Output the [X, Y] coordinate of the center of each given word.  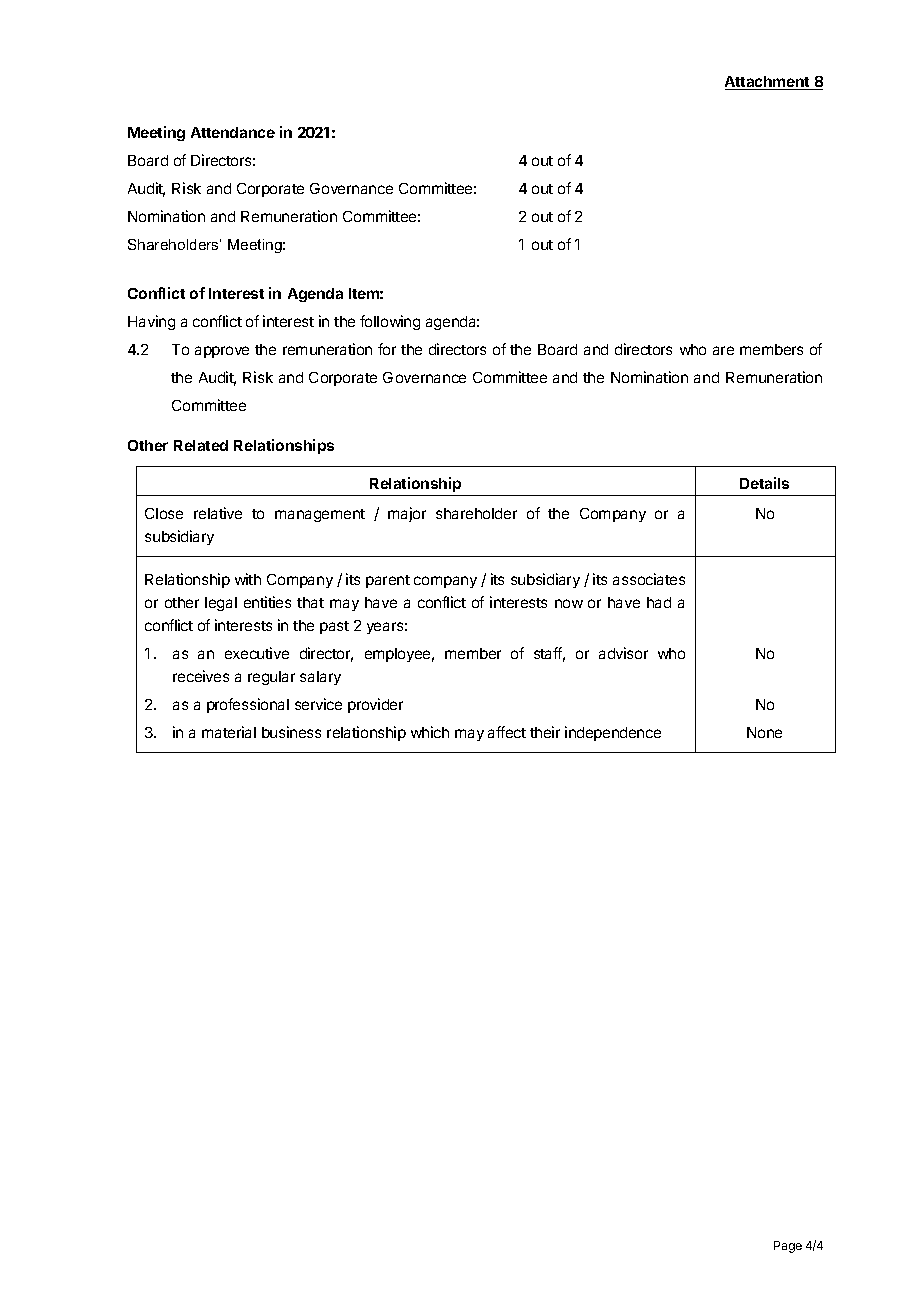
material [229, 732]
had [659, 602]
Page [788, 1247]
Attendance [233, 132]
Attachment [768, 83]
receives [201, 676]
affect [507, 732]
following [390, 322]
